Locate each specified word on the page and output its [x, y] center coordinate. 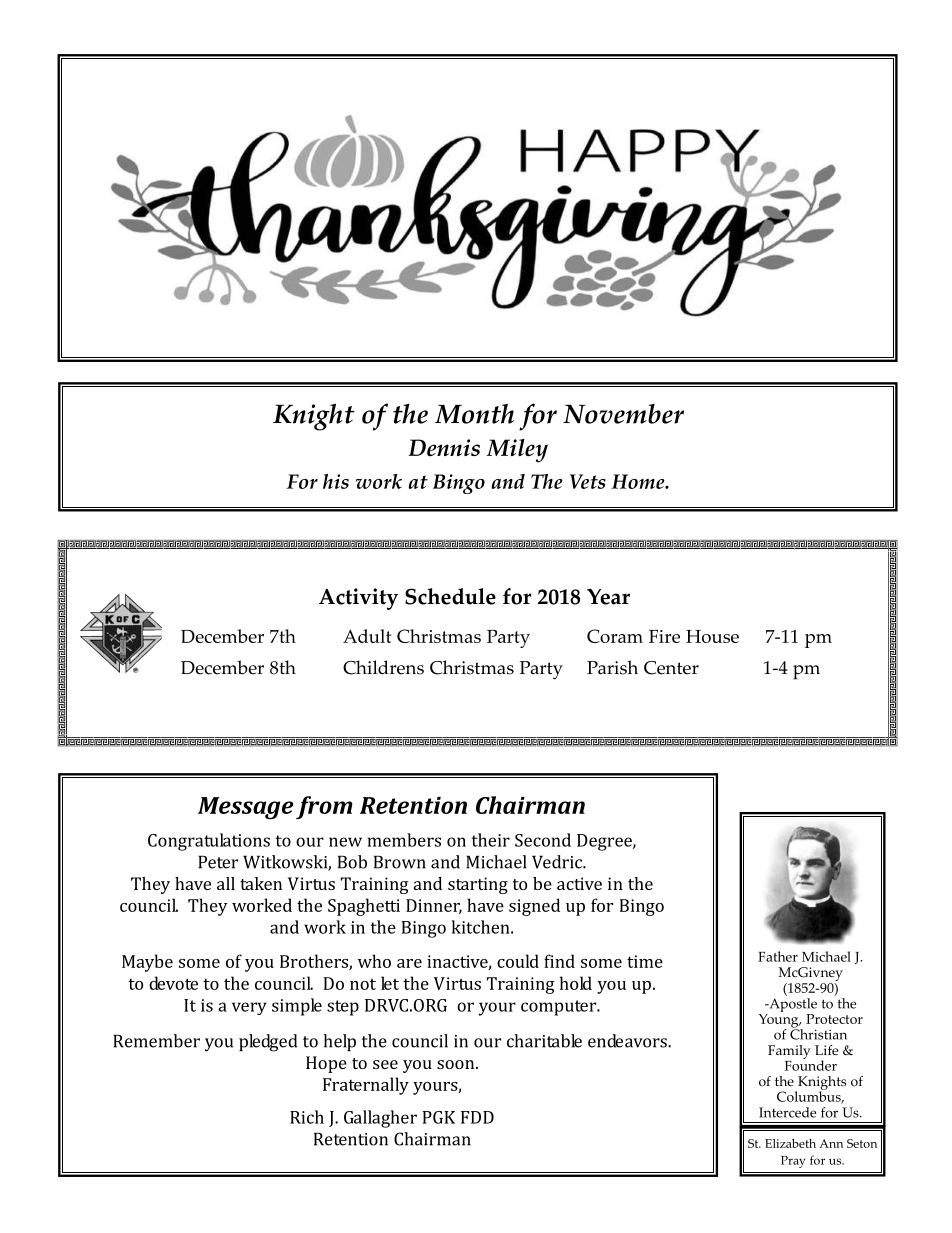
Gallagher [380, 1119]
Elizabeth [790, 1143]
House [712, 636]
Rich [307, 1117]
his [336, 481]
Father [778, 956]
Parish [612, 667]
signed [534, 907]
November [623, 414]
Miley [517, 451]
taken [261, 883]
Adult [367, 636]
